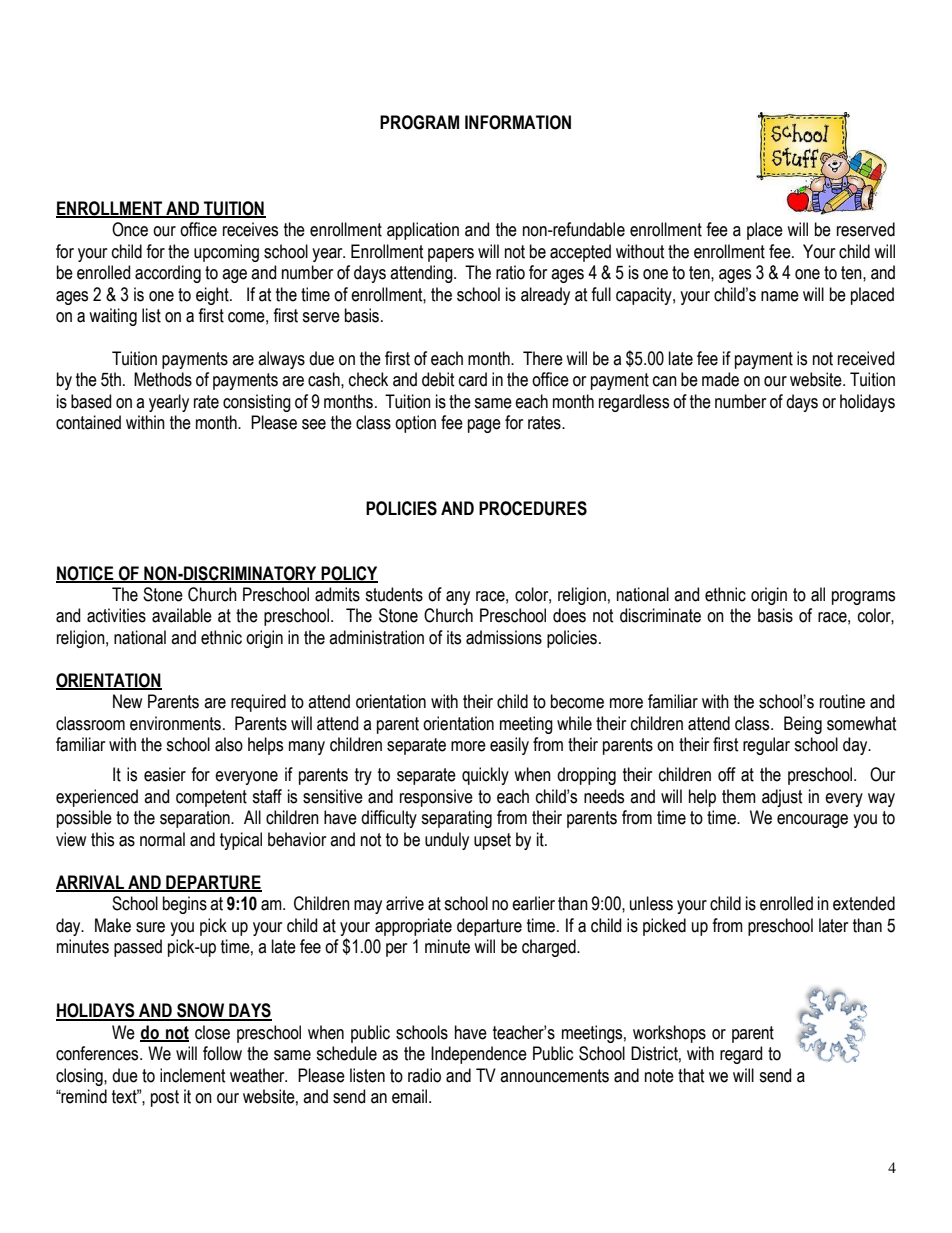  I want to click on name, so click(780, 296).
